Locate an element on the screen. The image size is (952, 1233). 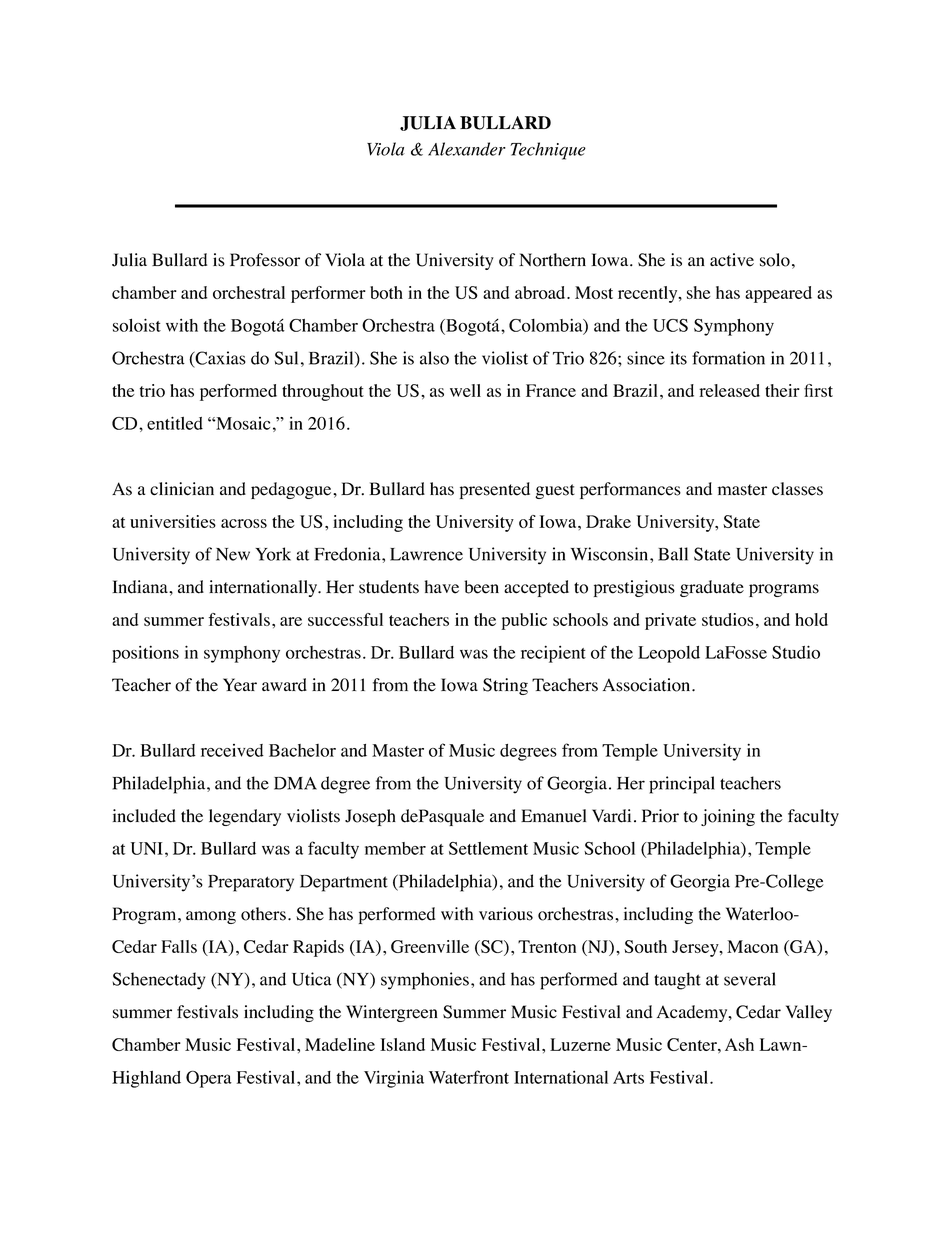
Waterfront is located at coordinates (469, 1077).
